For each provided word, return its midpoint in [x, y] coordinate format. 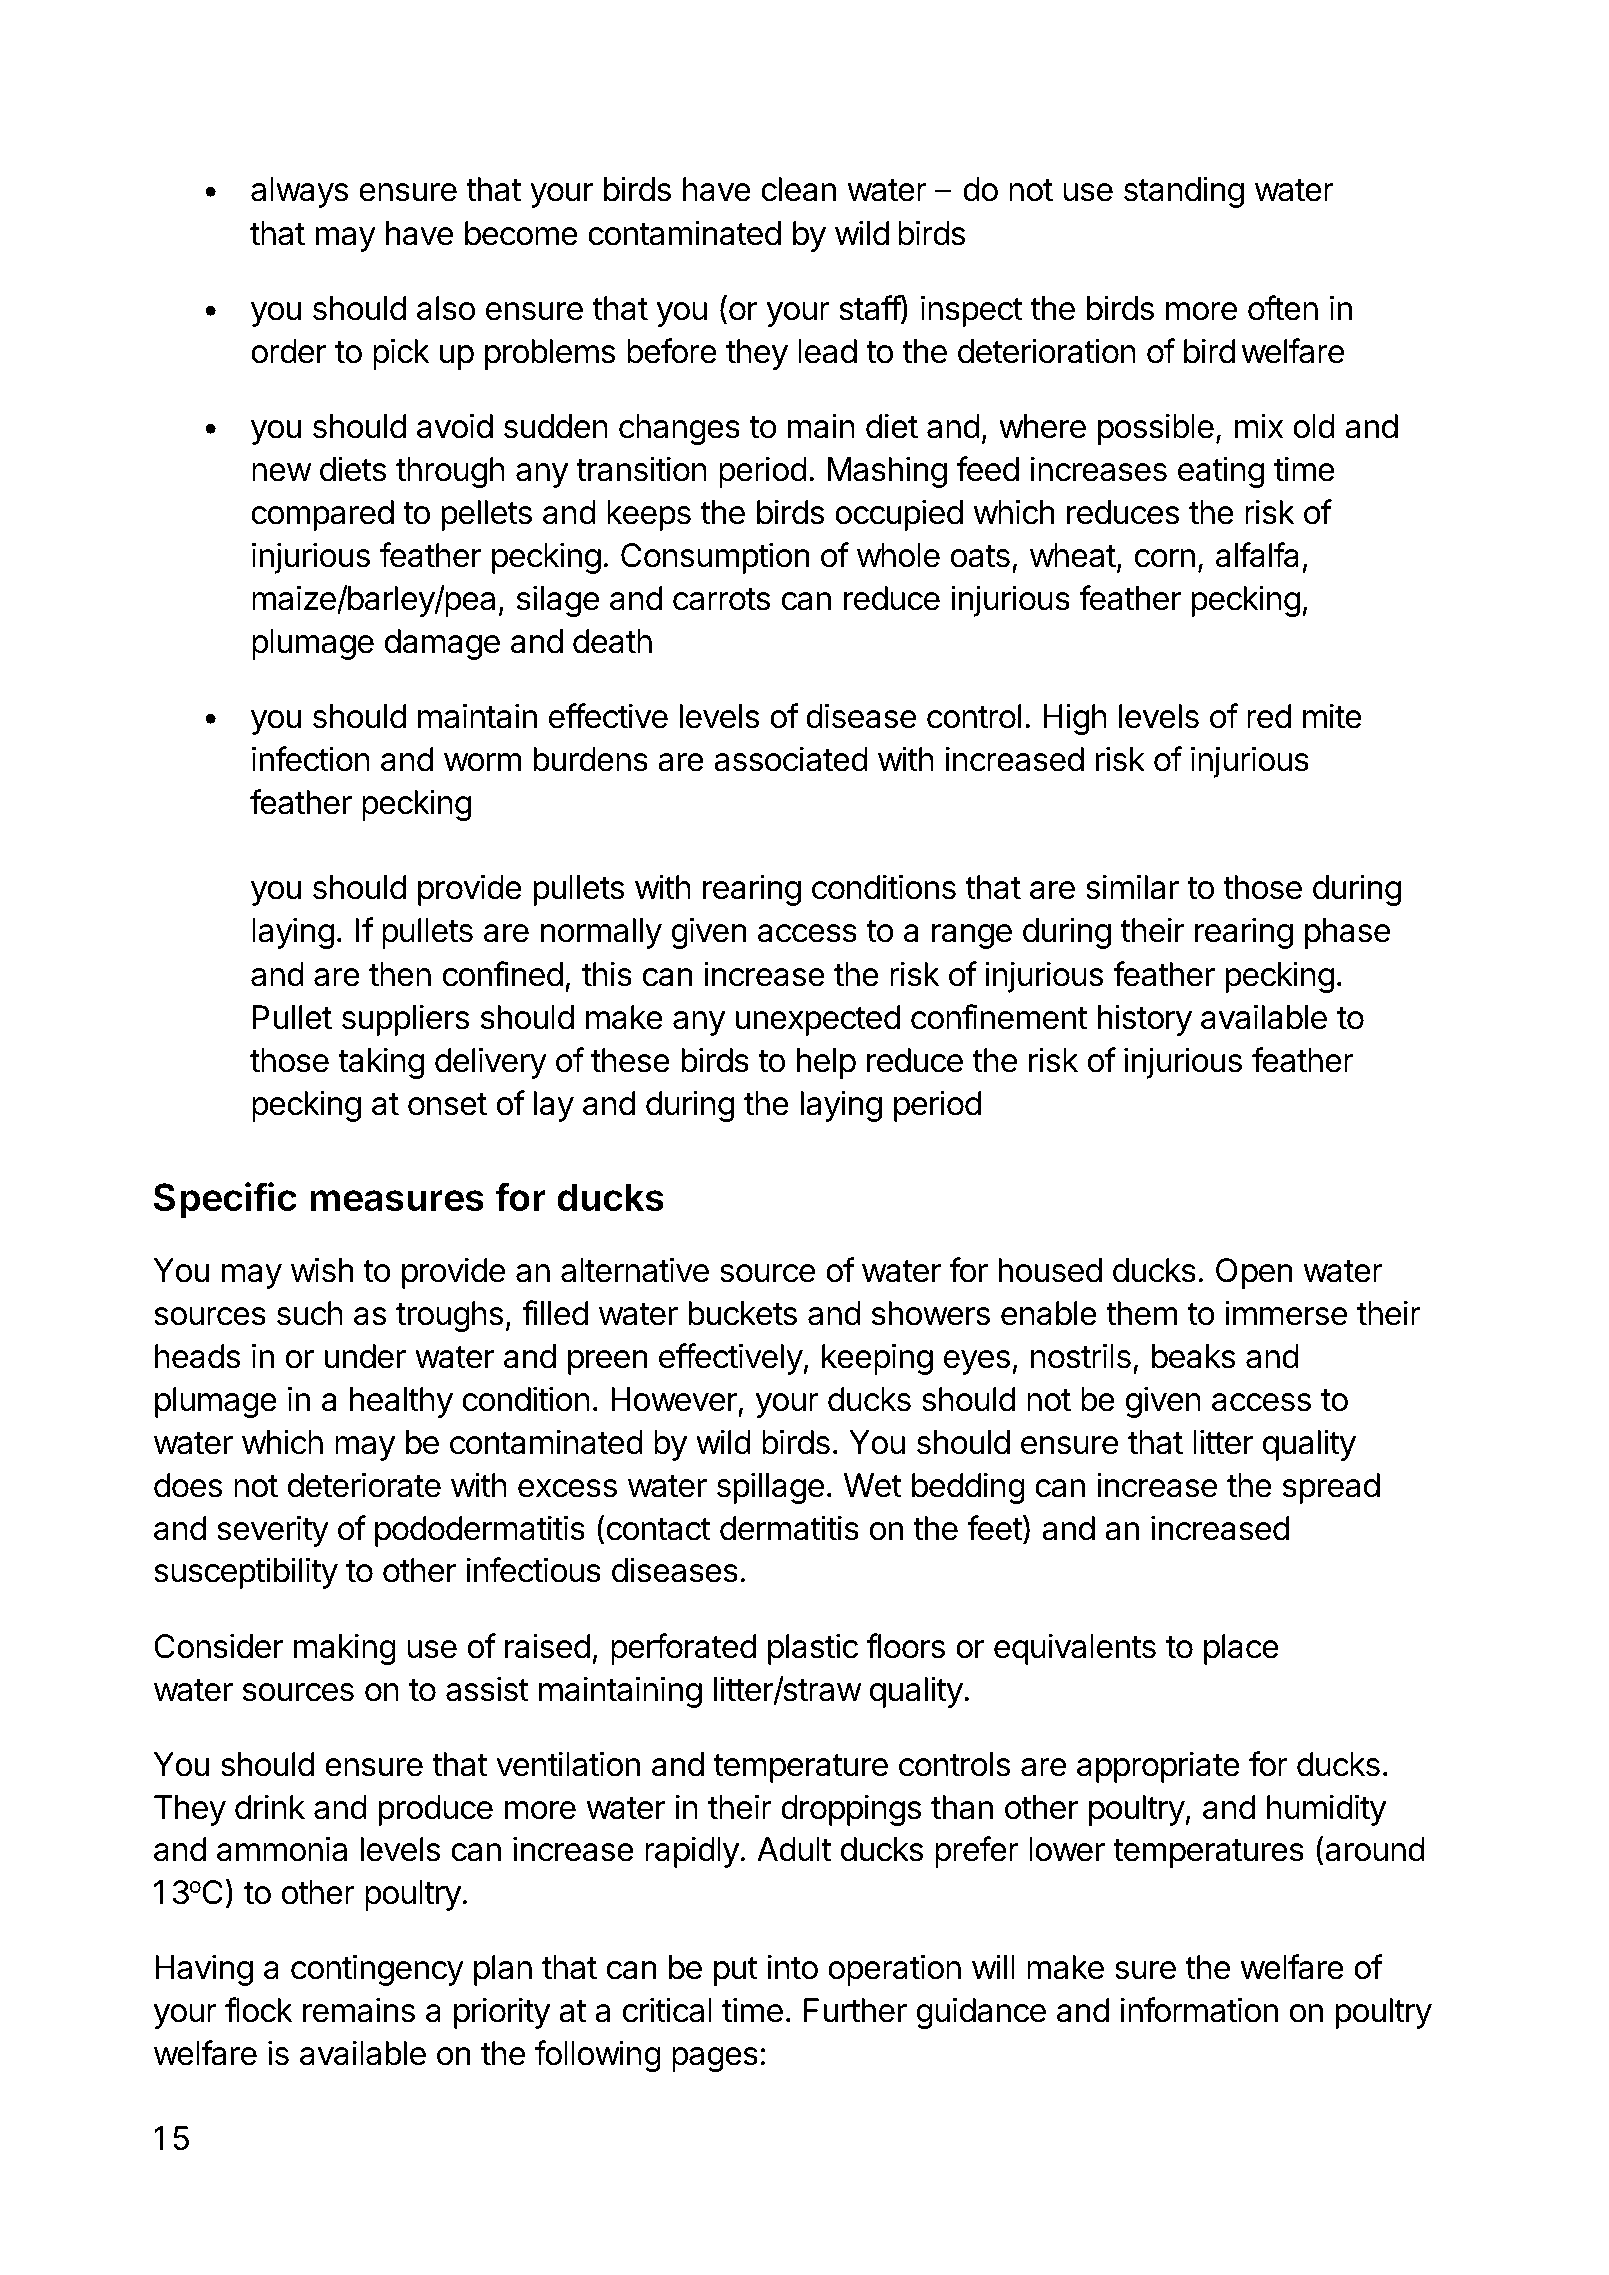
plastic [813, 1649]
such [310, 1313]
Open [1254, 1273]
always [300, 192]
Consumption [715, 558]
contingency [377, 1970]
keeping [877, 1359]
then [400, 974]
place [1241, 1649]
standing [1184, 192]
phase [1347, 933]
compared [322, 515]
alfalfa [1257, 555]
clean [798, 189]
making [345, 1649]
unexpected [817, 1020]
